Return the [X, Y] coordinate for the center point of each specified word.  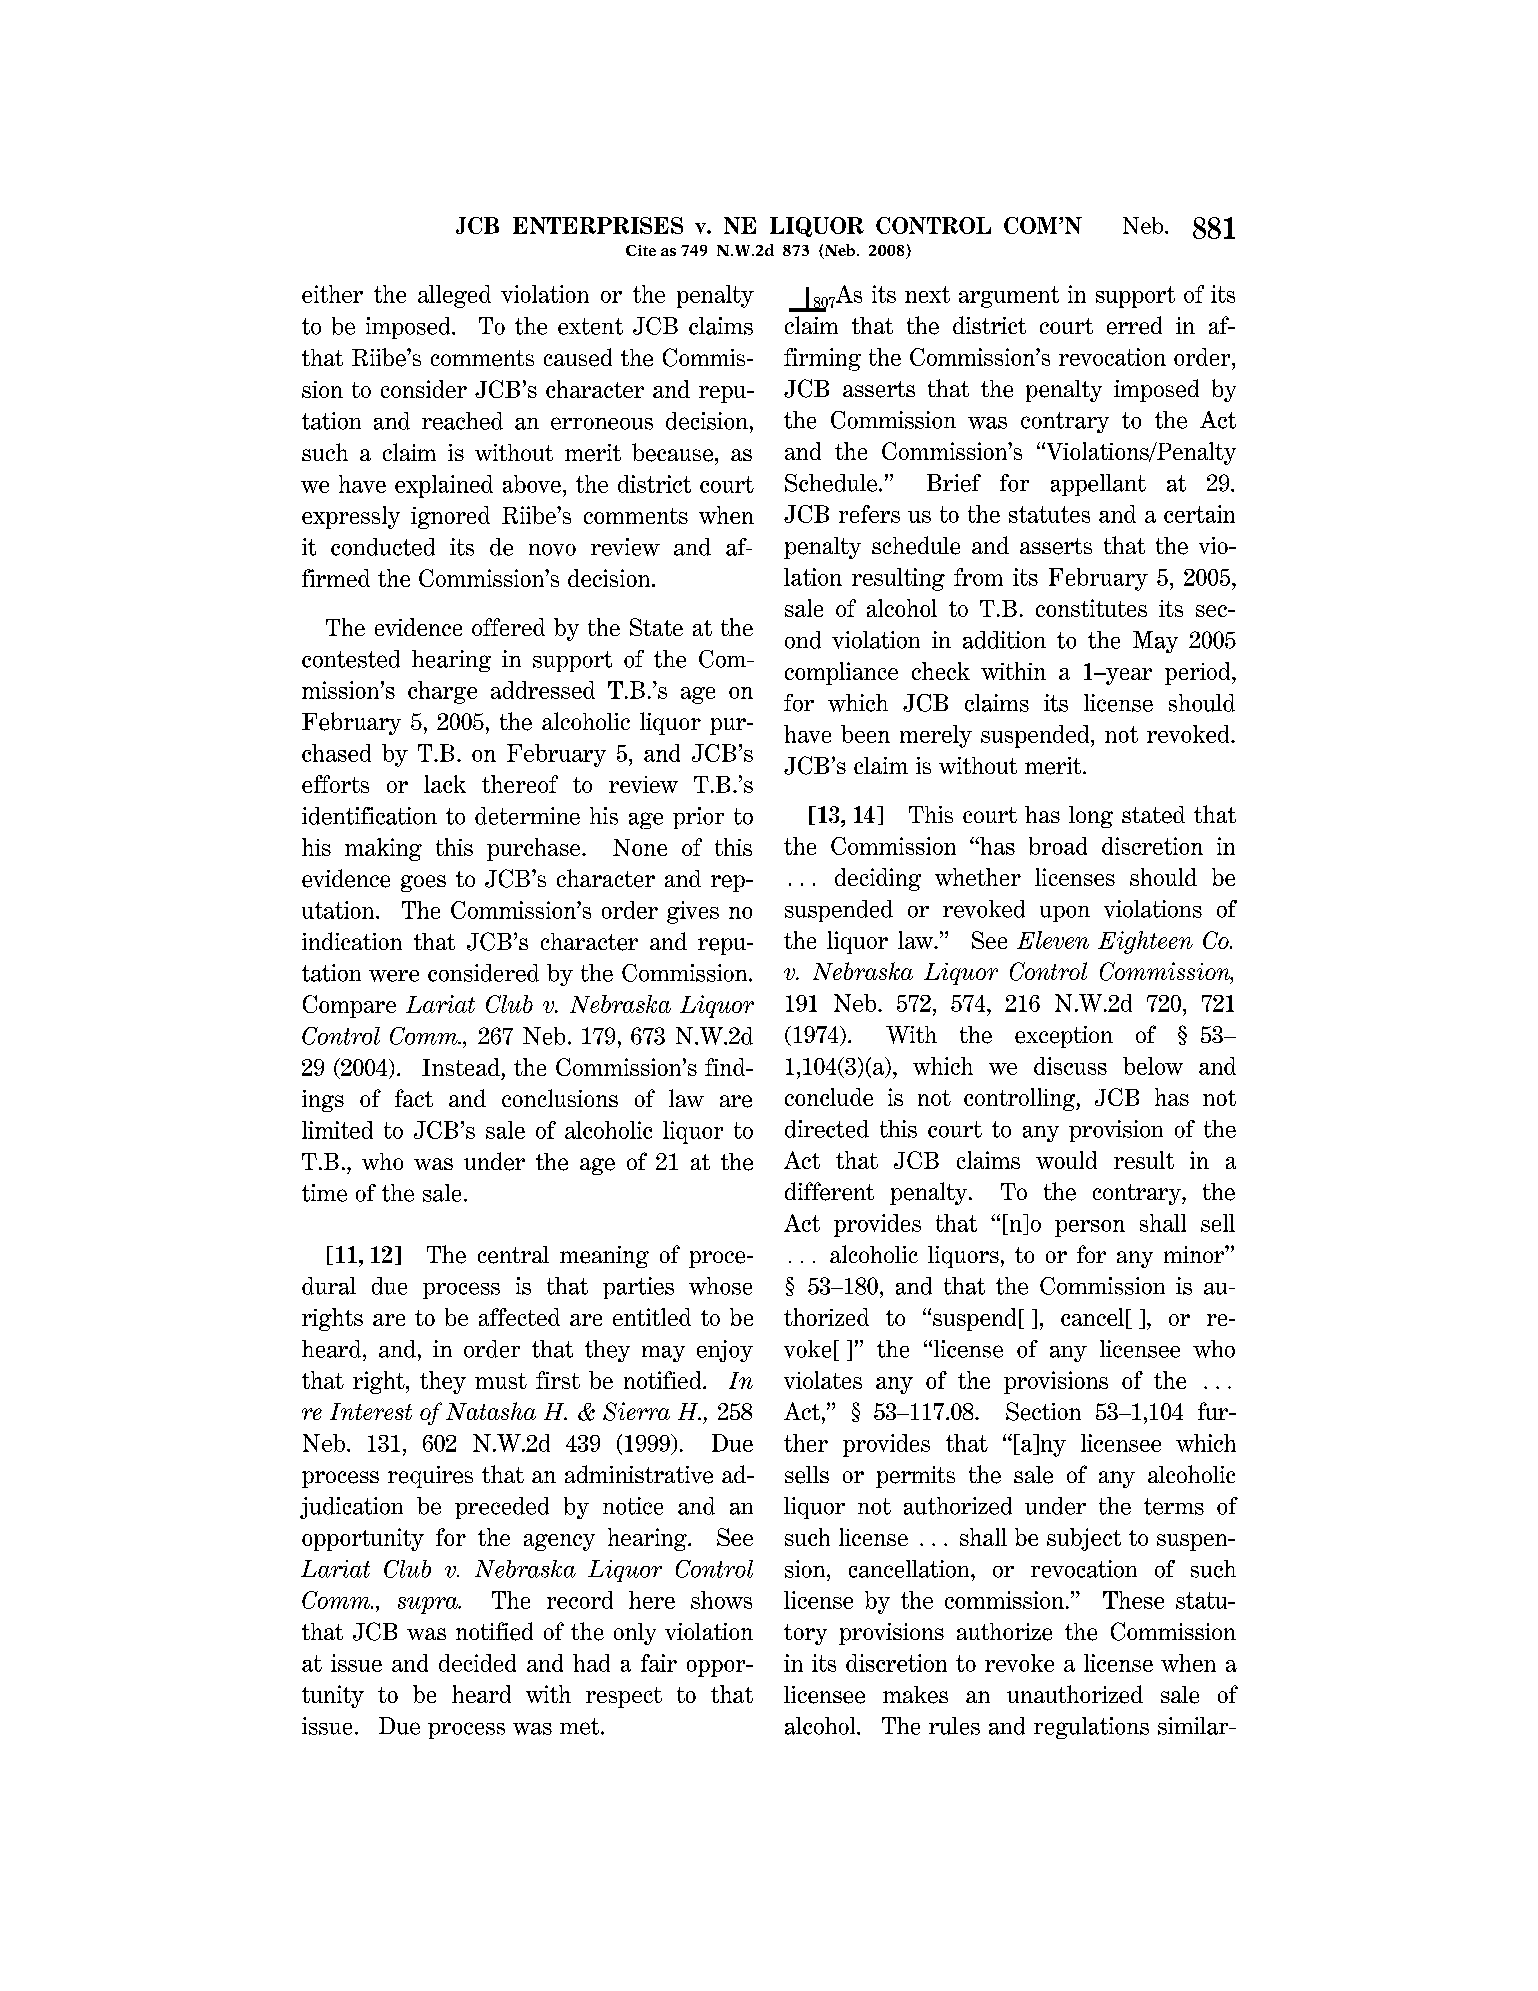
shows [721, 1600]
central [513, 1255]
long [1091, 817]
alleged [454, 296]
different [829, 1191]
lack [445, 784]
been [865, 734]
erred [1134, 325]
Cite [641, 250]
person [1090, 1228]
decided [477, 1663]
